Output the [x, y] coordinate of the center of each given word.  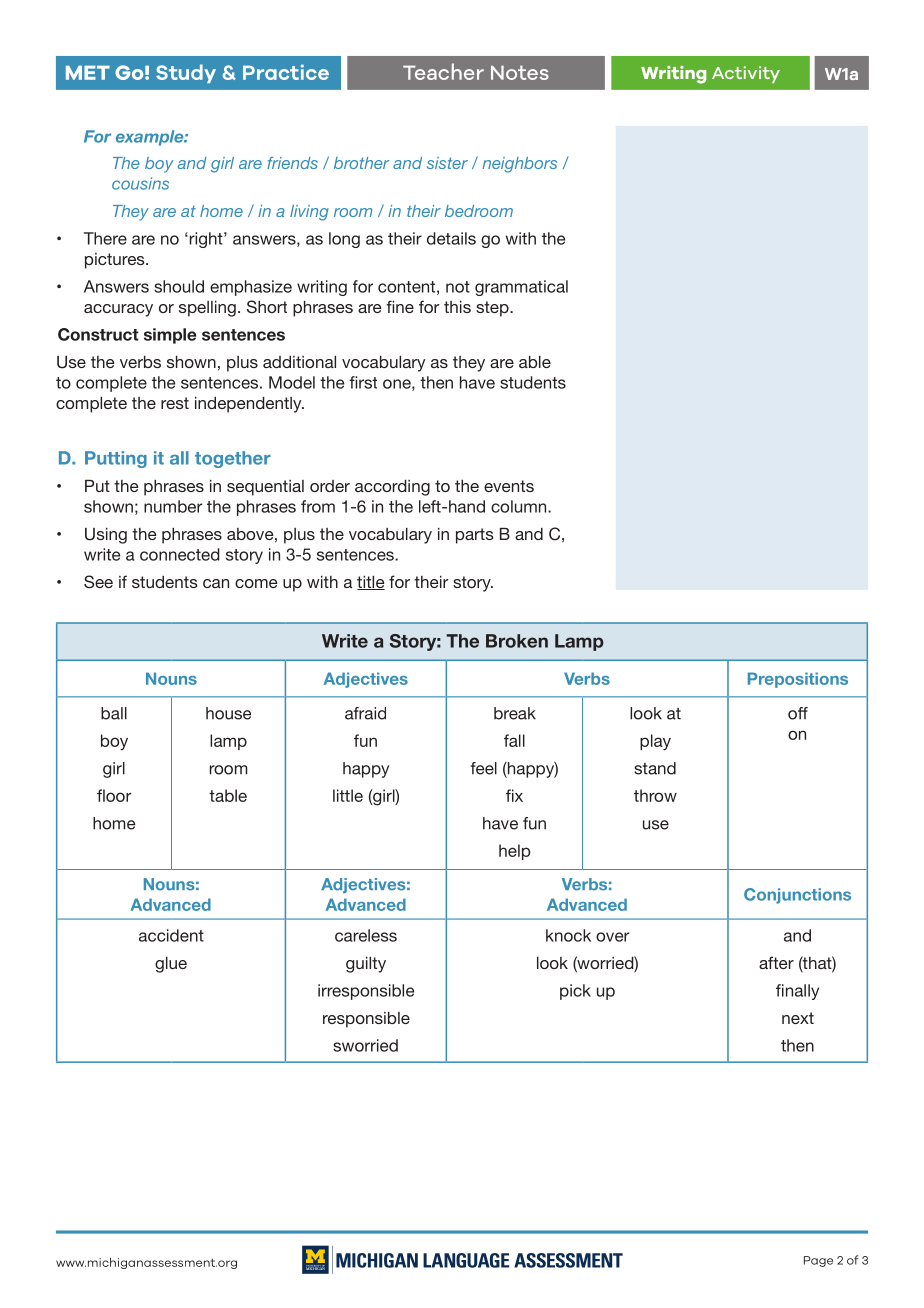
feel [484, 768]
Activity [746, 75]
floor [114, 795]
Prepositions [798, 680]
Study [186, 73]
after [776, 962]
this [457, 307]
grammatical [521, 288]
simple [170, 336]
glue [171, 965]
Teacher [443, 71]
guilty [366, 965]
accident [171, 935]
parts [475, 536]
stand [655, 768]
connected [180, 554]
